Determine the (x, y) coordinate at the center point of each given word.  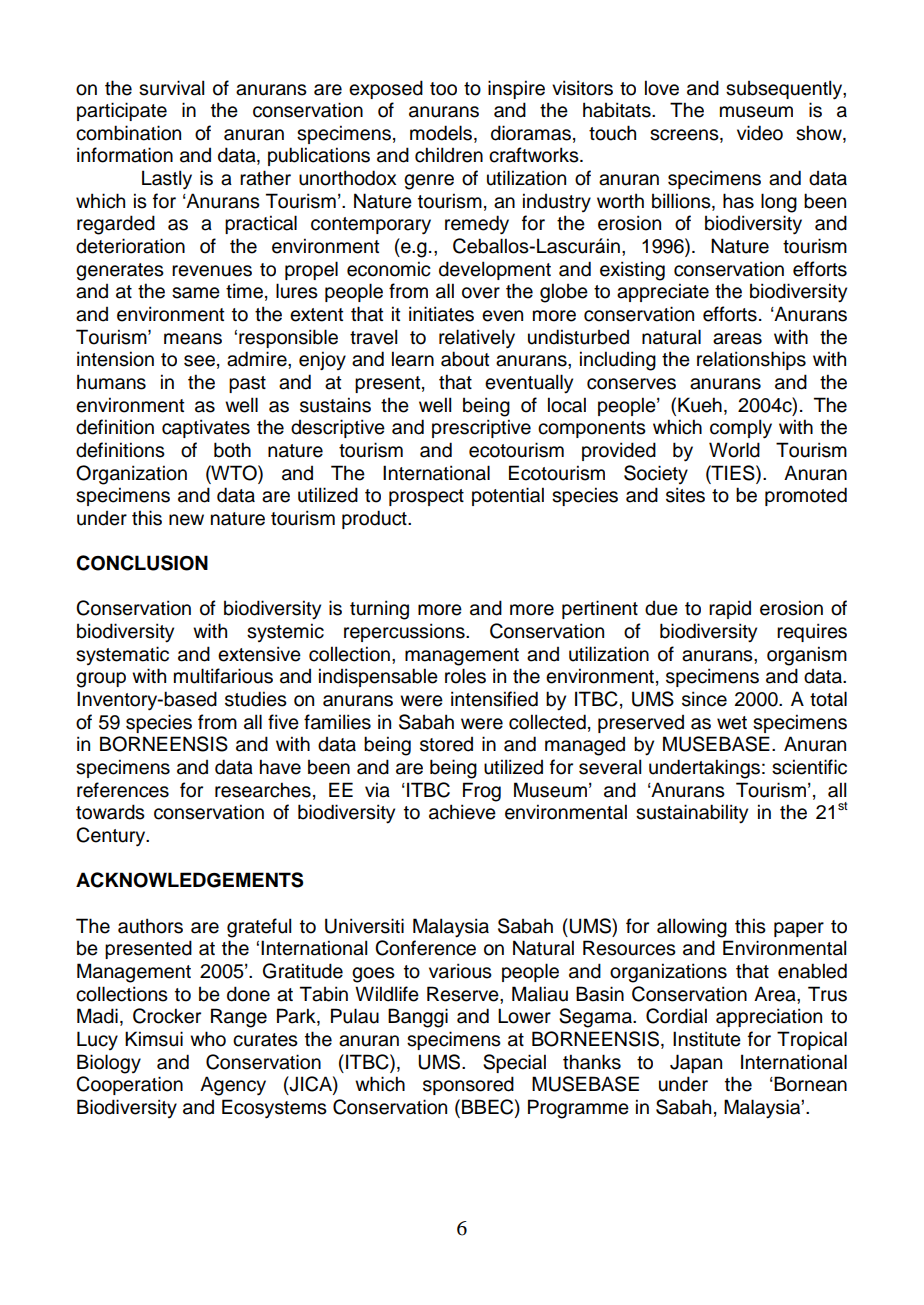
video (760, 133)
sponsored (468, 1085)
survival (171, 88)
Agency (233, 1086)
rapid (730, 609)
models (442, 133)
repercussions (405, 632)
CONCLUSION (142, 563)
